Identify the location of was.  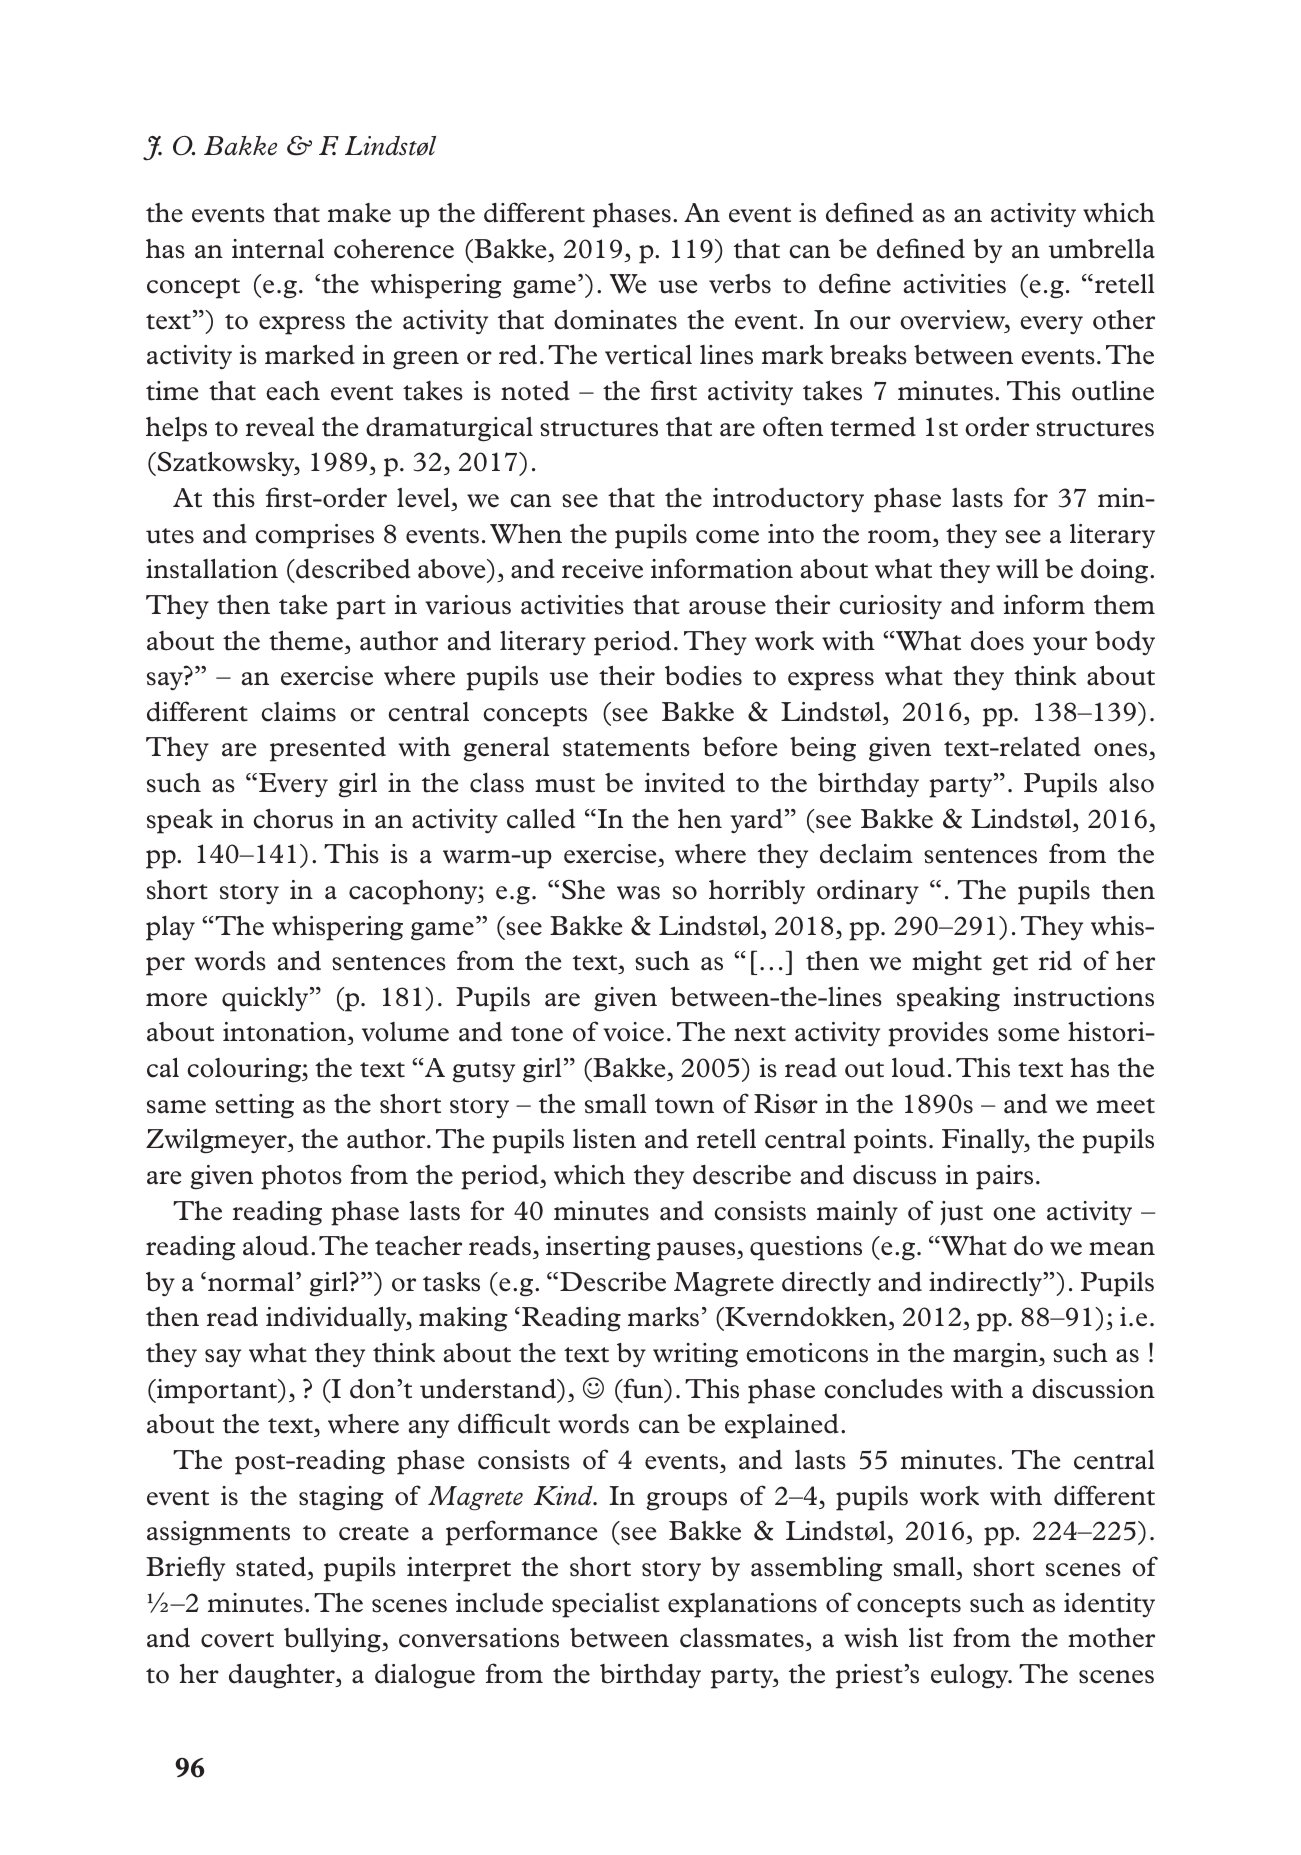
(638, 893).
